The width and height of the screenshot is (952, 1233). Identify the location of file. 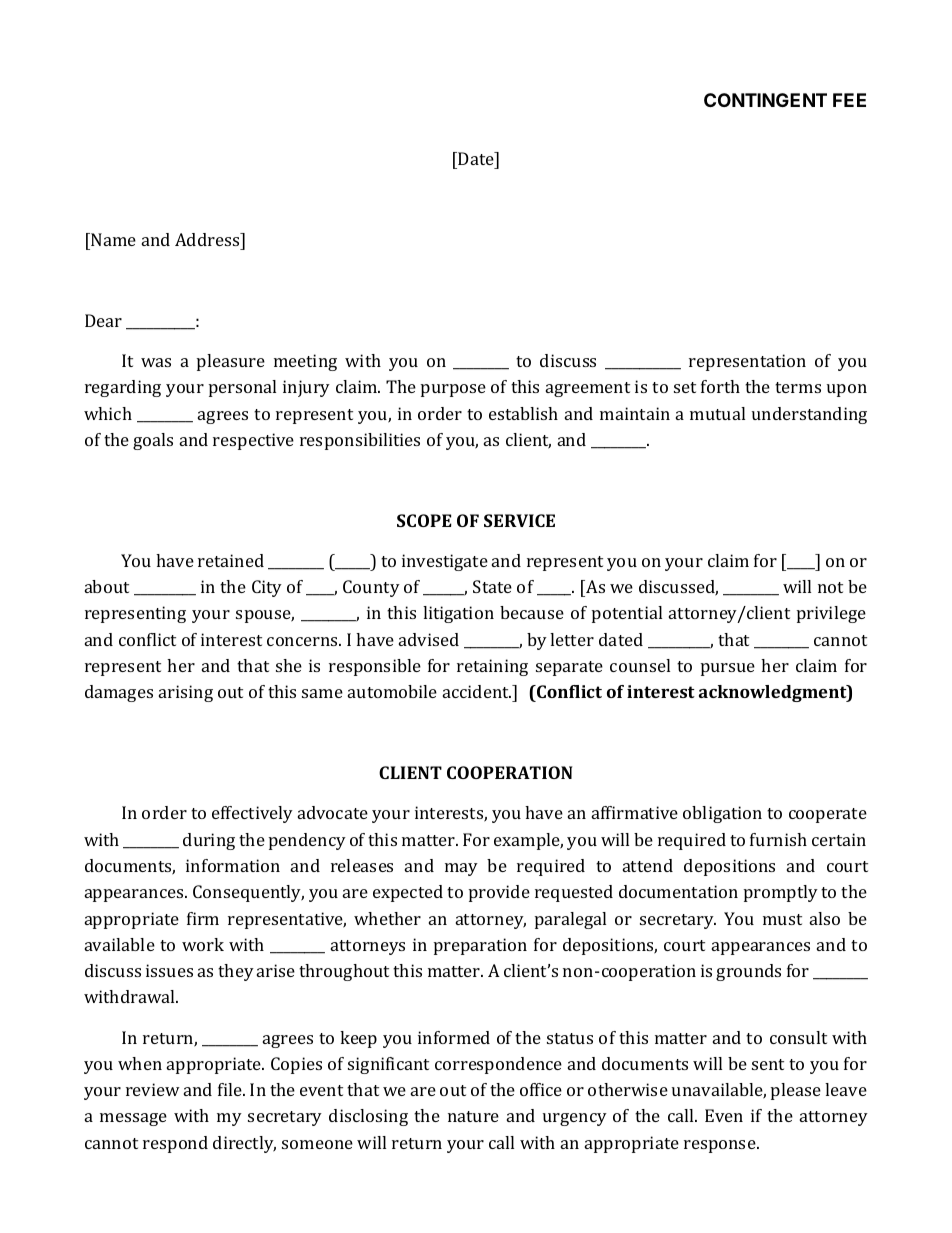
(231, 1089).
